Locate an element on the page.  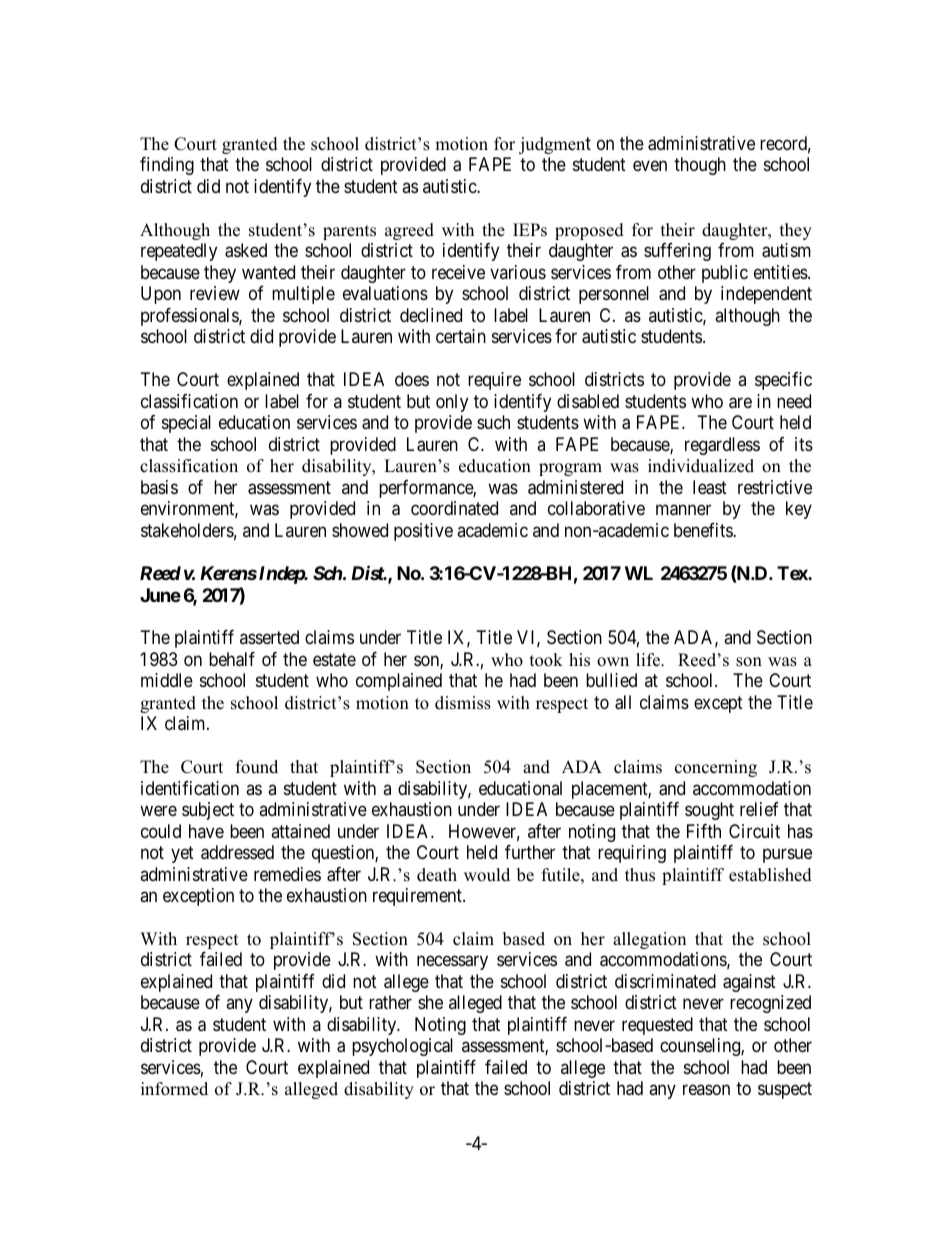
addressed is located at coordinates (237, 852).
